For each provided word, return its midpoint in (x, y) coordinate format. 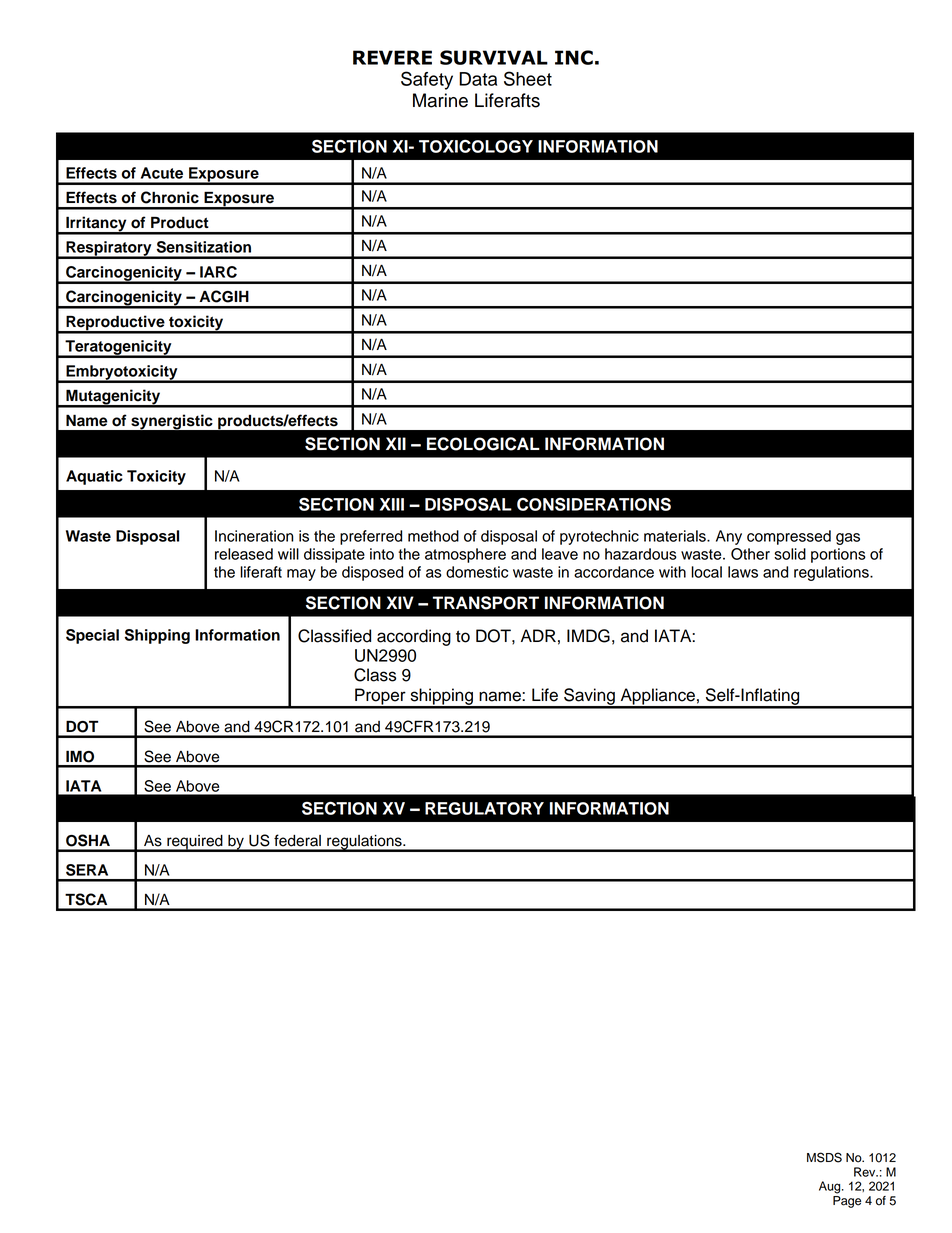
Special (92, 636)
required (195, 843)
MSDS (824, 1157)
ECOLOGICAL (483, 444)
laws (743, 572)
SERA (87, 870)
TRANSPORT (486, 603)
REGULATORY (484, 808)
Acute (162, 173)
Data (478, 79)
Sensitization (204, 247)
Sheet (528, 78)
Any (729, 537)
